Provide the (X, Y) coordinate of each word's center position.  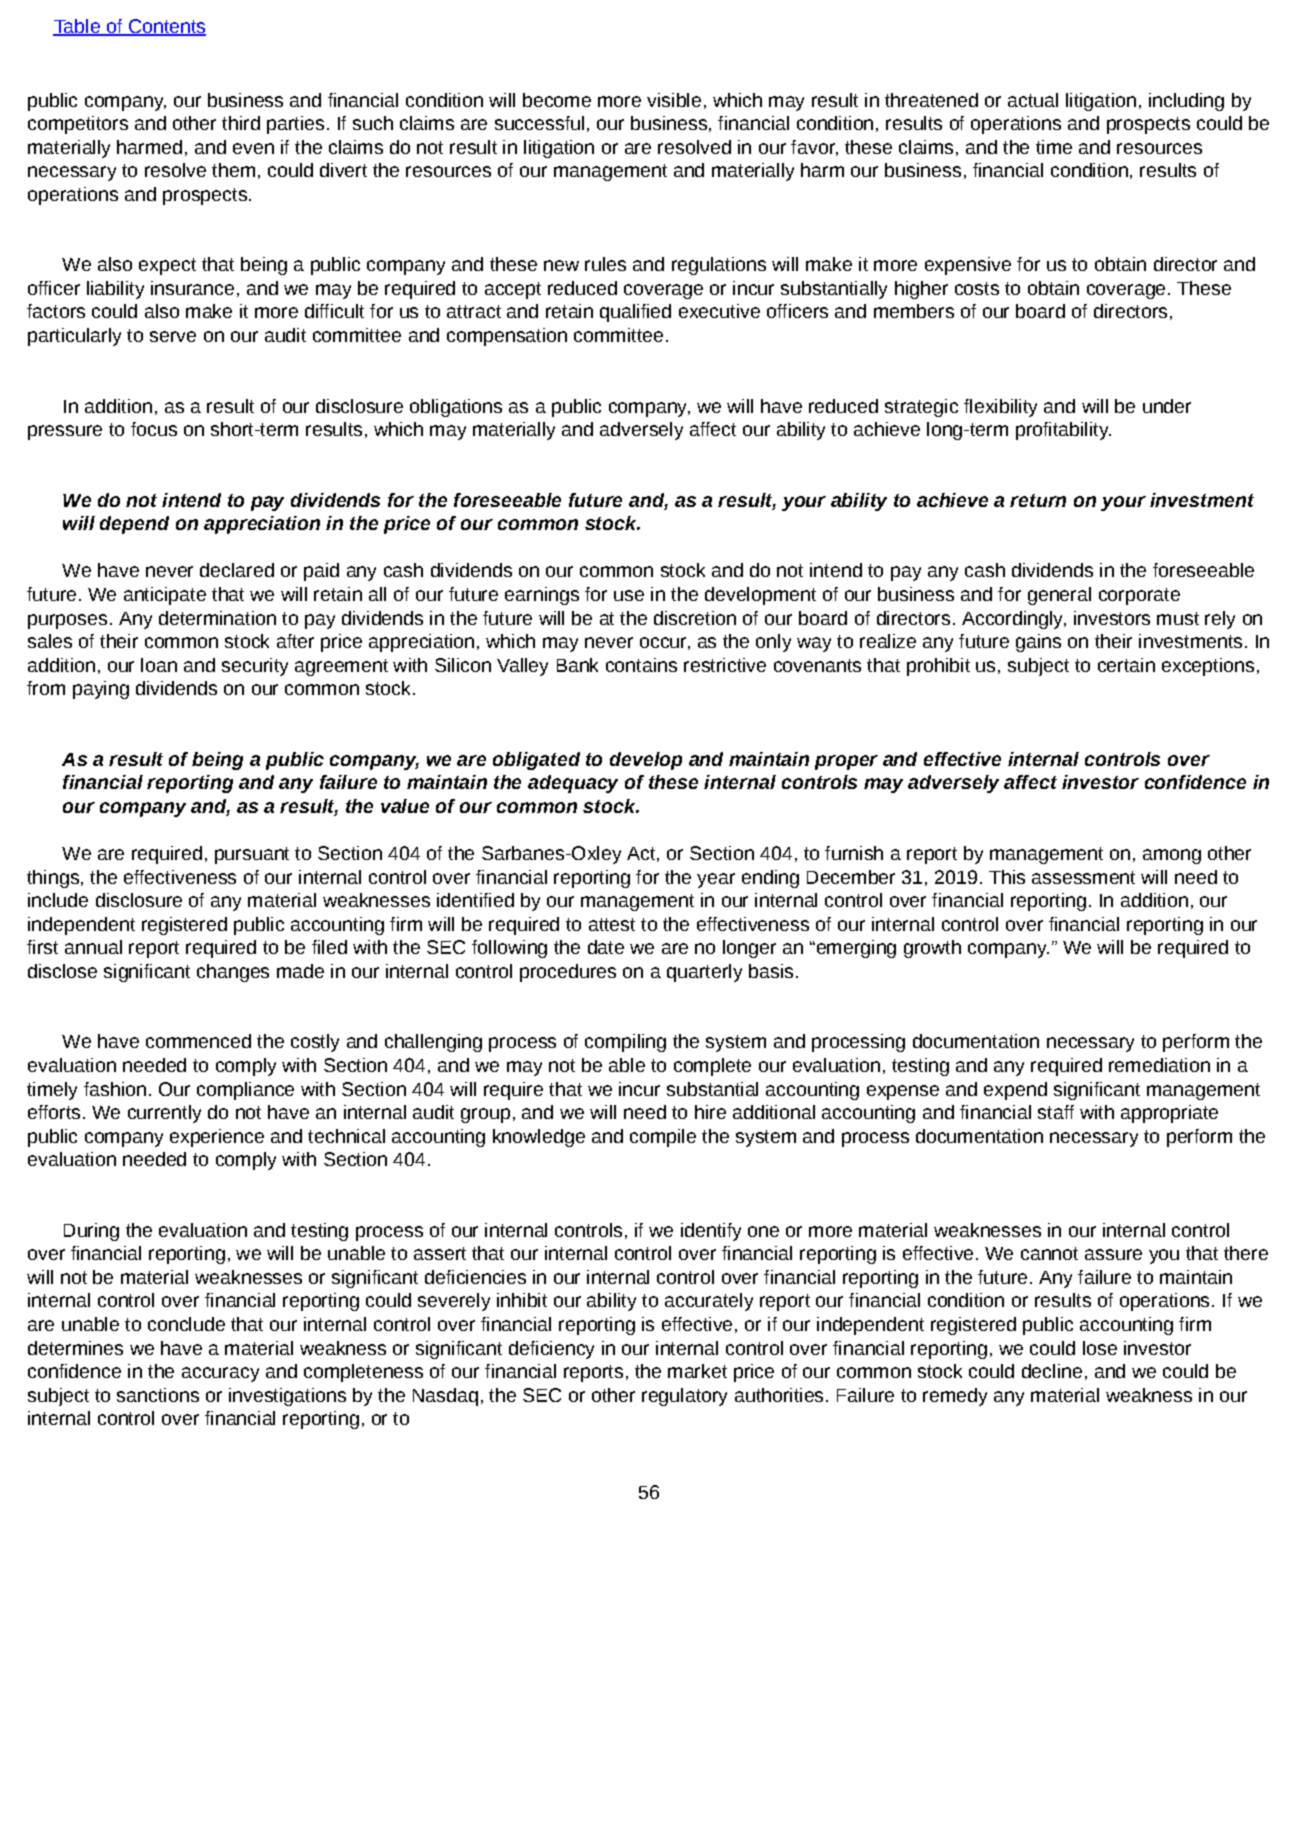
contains (641, 665)
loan (159, 665)
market (697, 1371)
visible (674, 100)
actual (1033, 100)
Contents (166, 27)
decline (1052, 1371)
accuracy (220, 1374)
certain (1126, 665)
